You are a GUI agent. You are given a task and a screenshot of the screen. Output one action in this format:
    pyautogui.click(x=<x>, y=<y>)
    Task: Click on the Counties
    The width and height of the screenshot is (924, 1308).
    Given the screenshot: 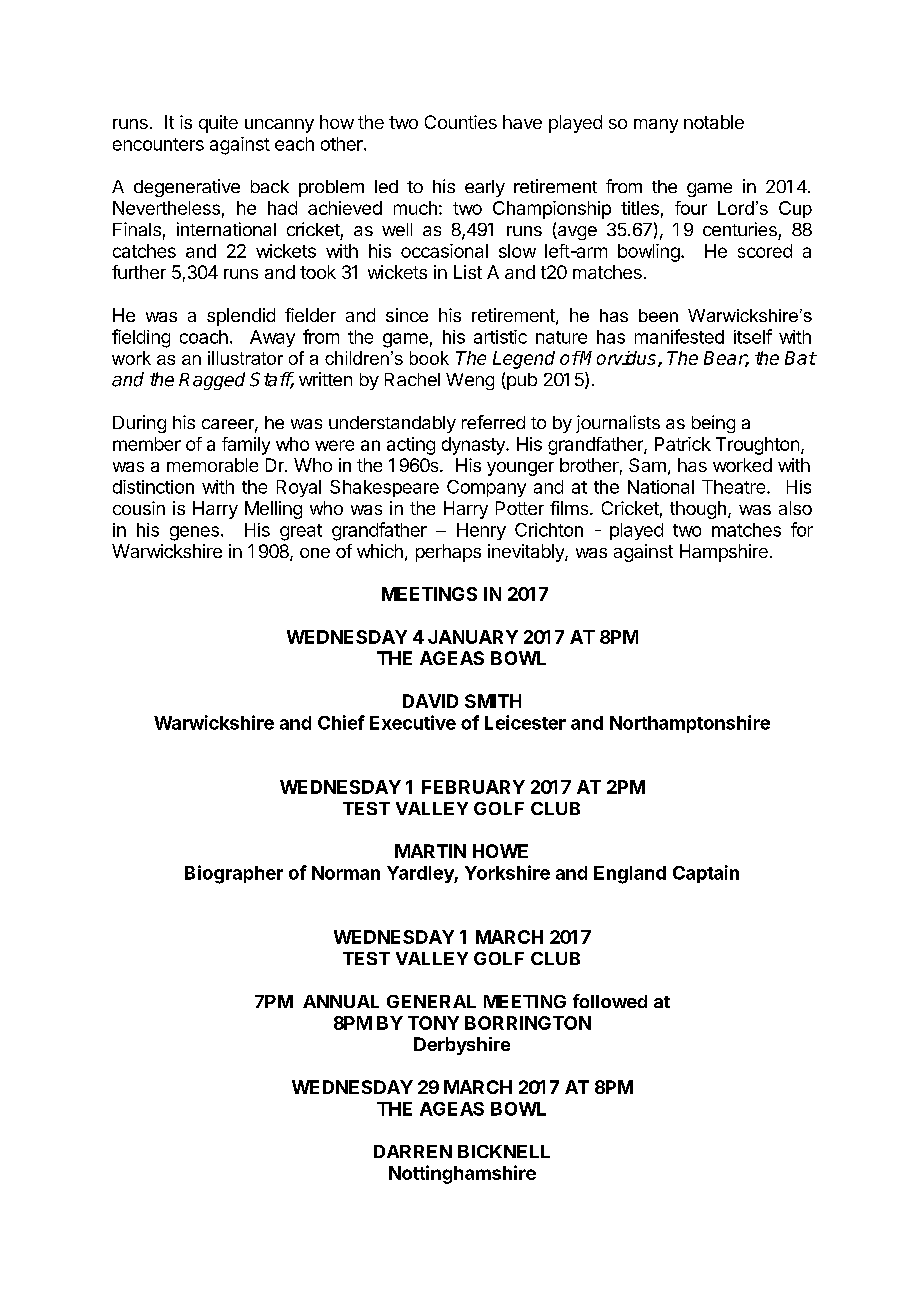 What is the action you would take?
    pyautogui.click(x=461, y=122)
